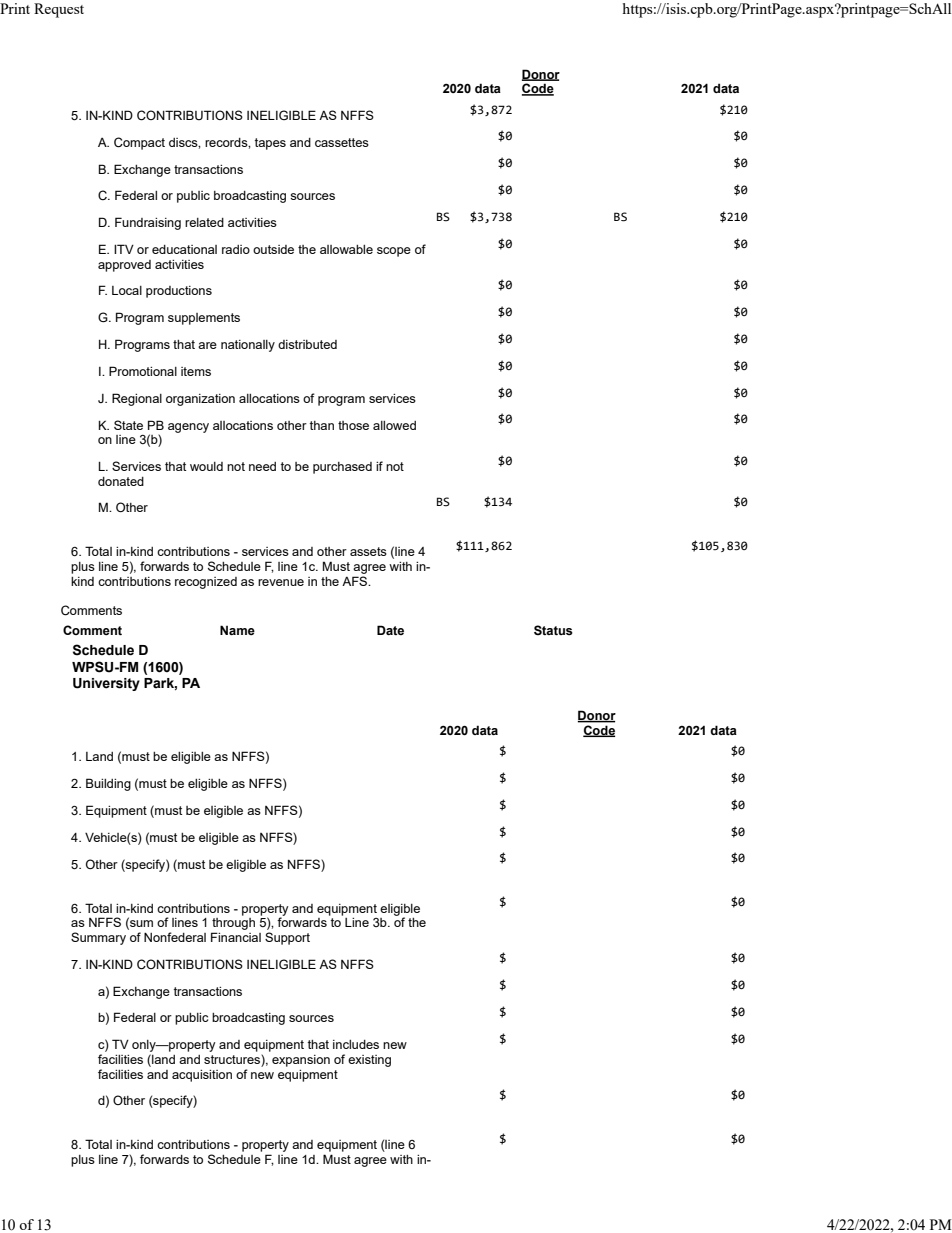 Image resolution: width=952 pixels, height=1233 pixels. Describe the element at coordinates (342, 142) in the screenshot. I see `cassettes` at that location.
